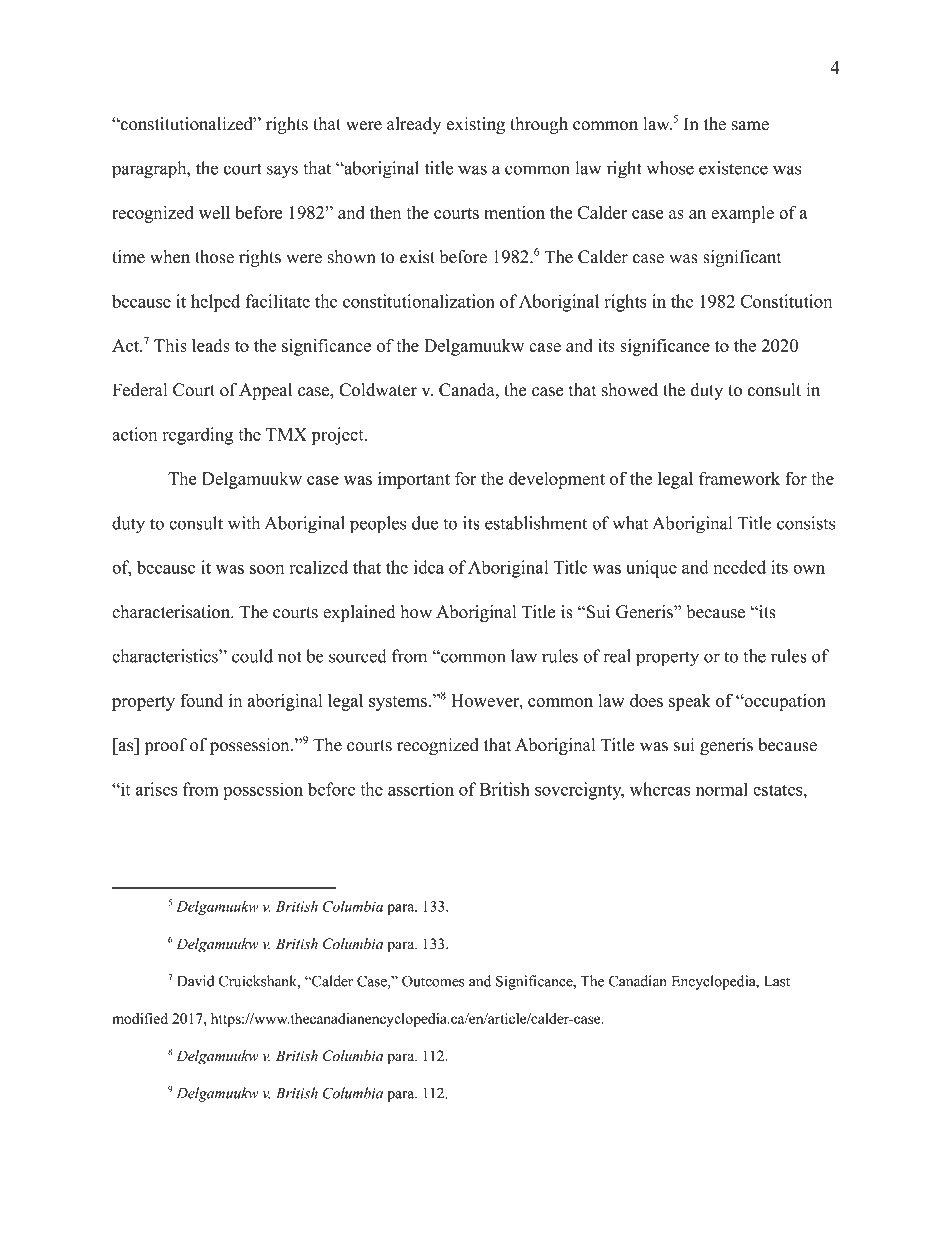 Image resolution: width=952 pixels, height=1233 pixels. Describe the element at coordinates (414, 125) in the document. I see `already` at that location.
